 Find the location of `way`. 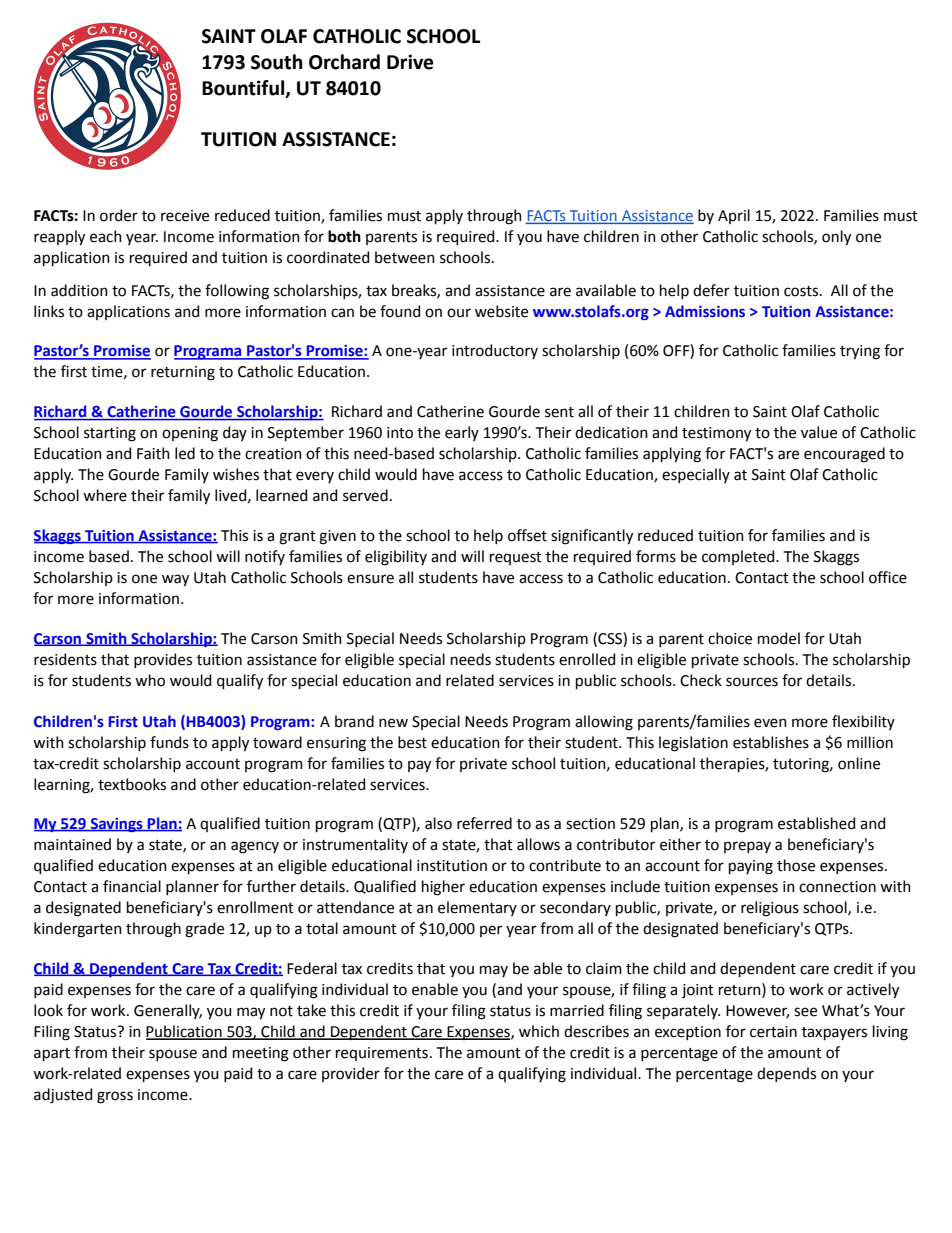

way is located at coordinates (175, 580).
